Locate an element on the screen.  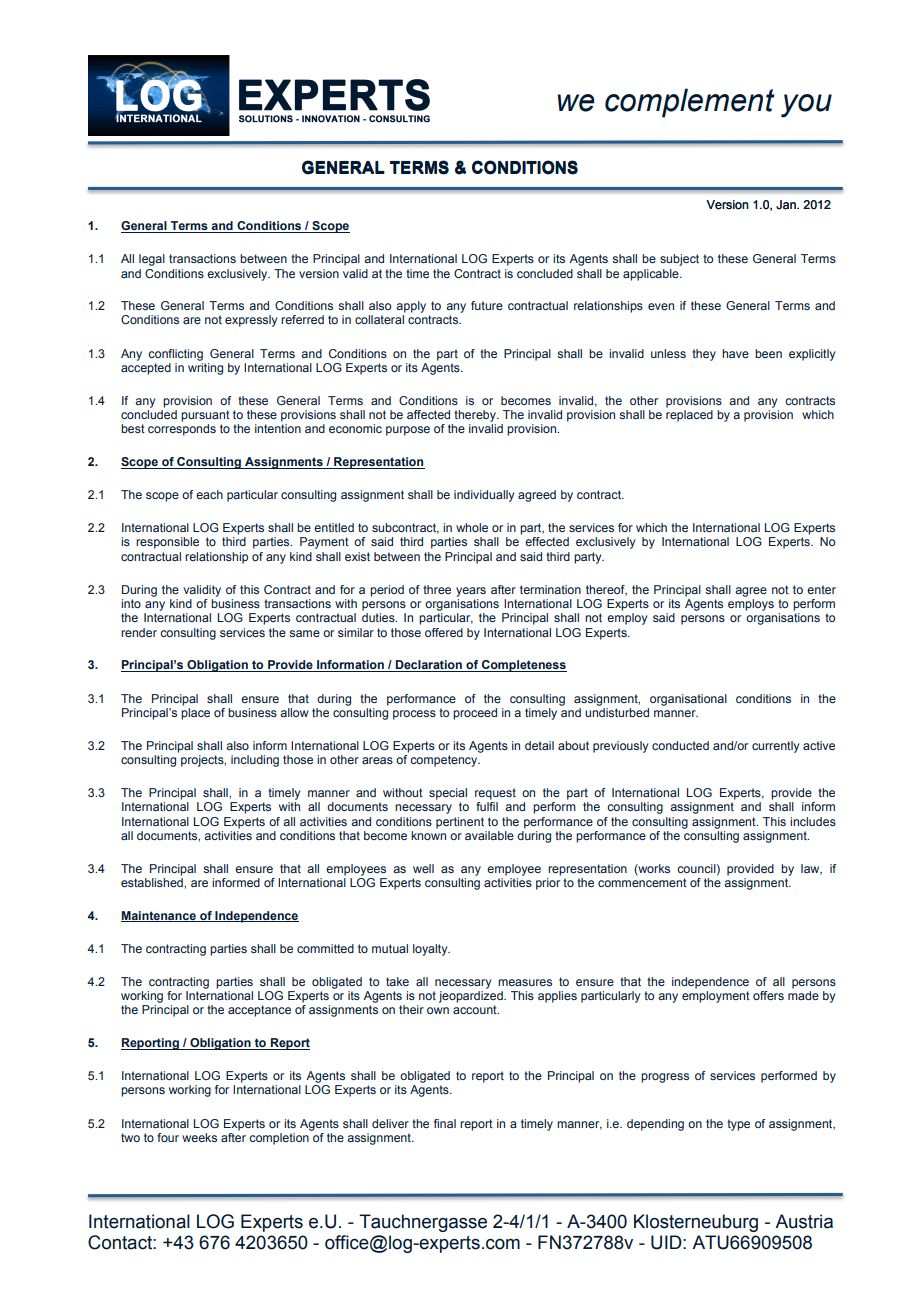
includes is located at coordinates (813, 821).
